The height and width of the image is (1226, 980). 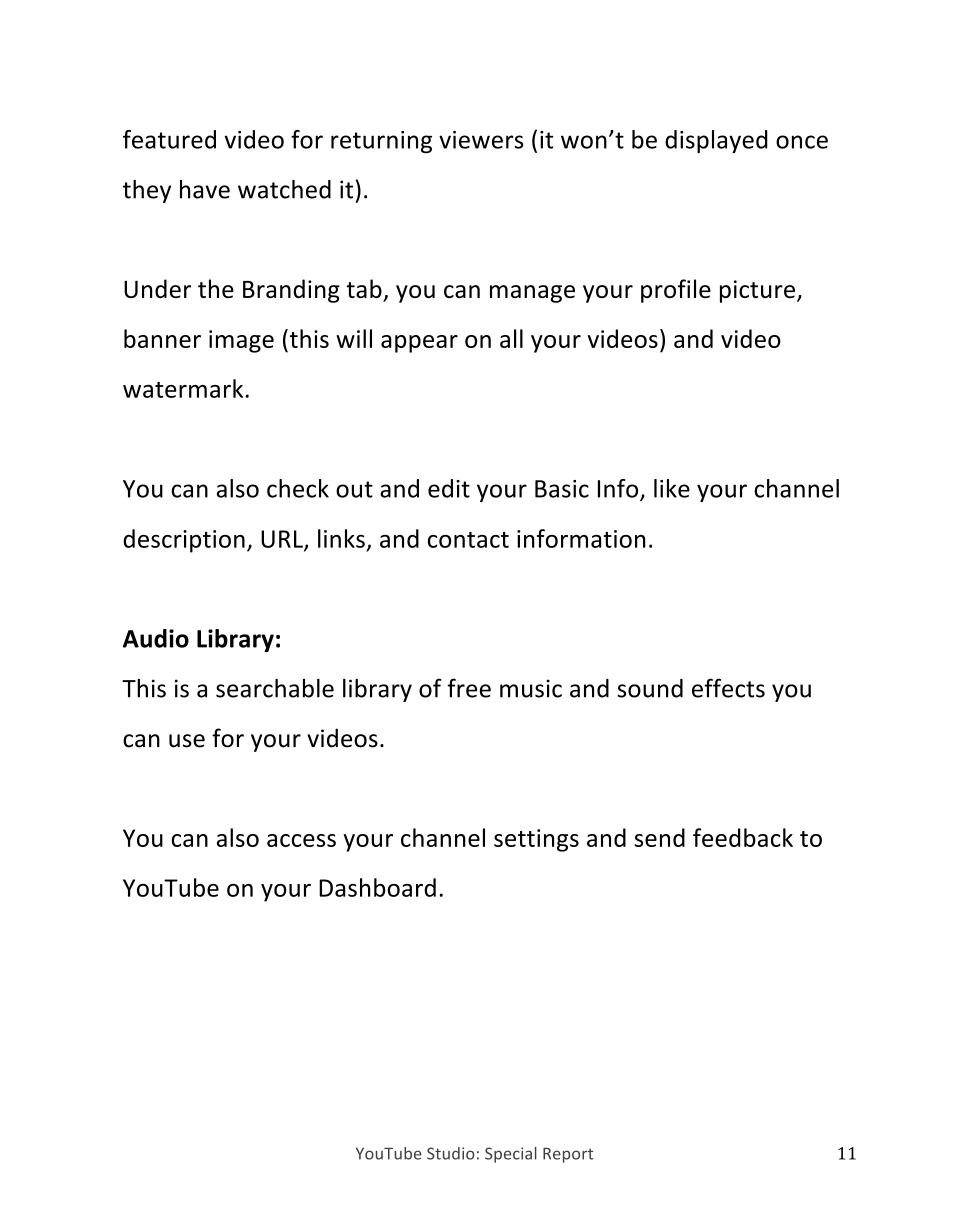 I want to click on Special, so click(x=511, y=1155).
